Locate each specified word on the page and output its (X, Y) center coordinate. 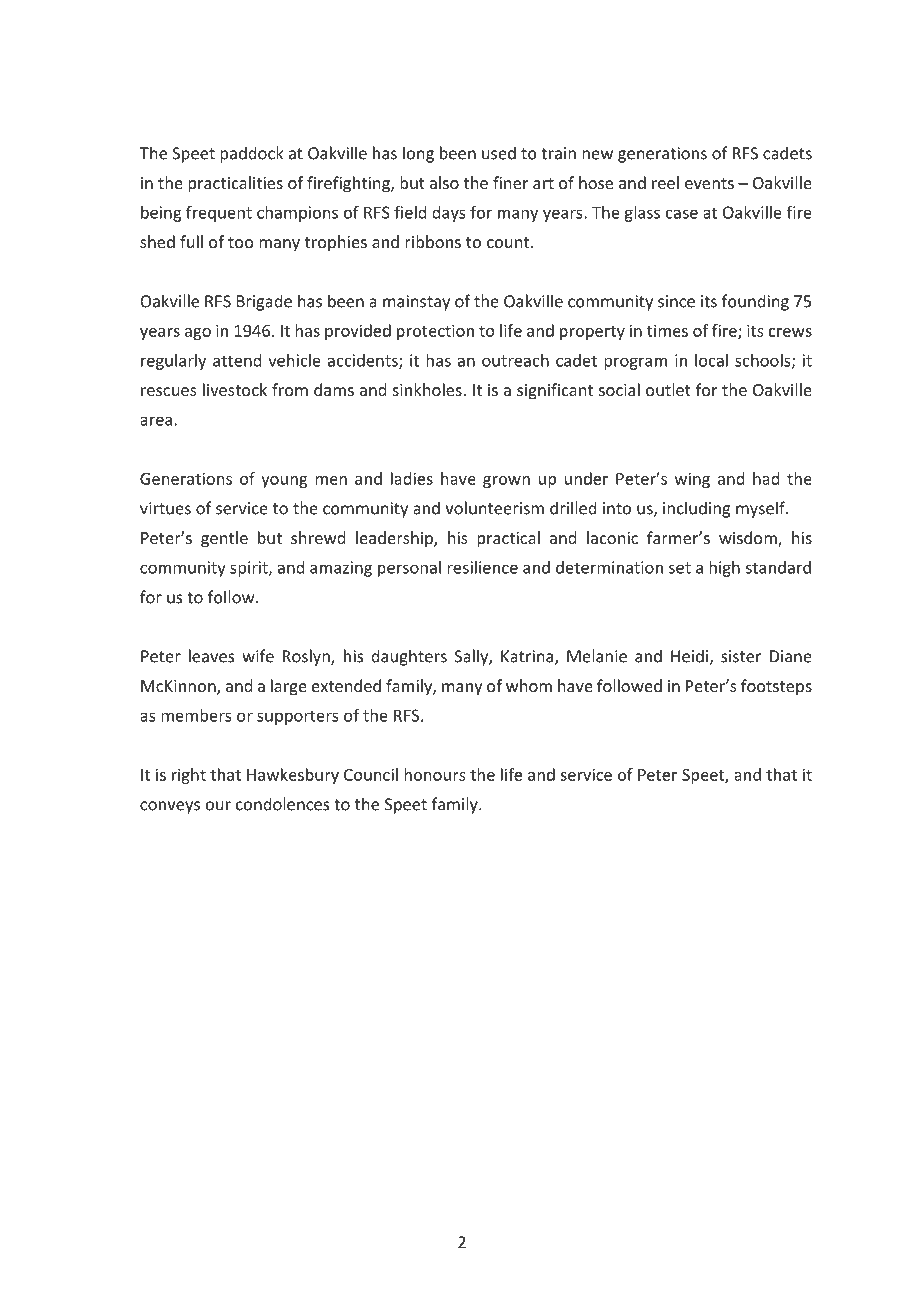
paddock (251, 154)
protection (435, 332)
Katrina (528, 657)
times (667, 330)
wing (692, 480)
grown (506, 482)
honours (435, 774)
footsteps (776, 687)
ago (198, 334)
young (284, 482)
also (444, 182)
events (709, 183)
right (189, 776)
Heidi (690, 657)
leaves (212, 656)
